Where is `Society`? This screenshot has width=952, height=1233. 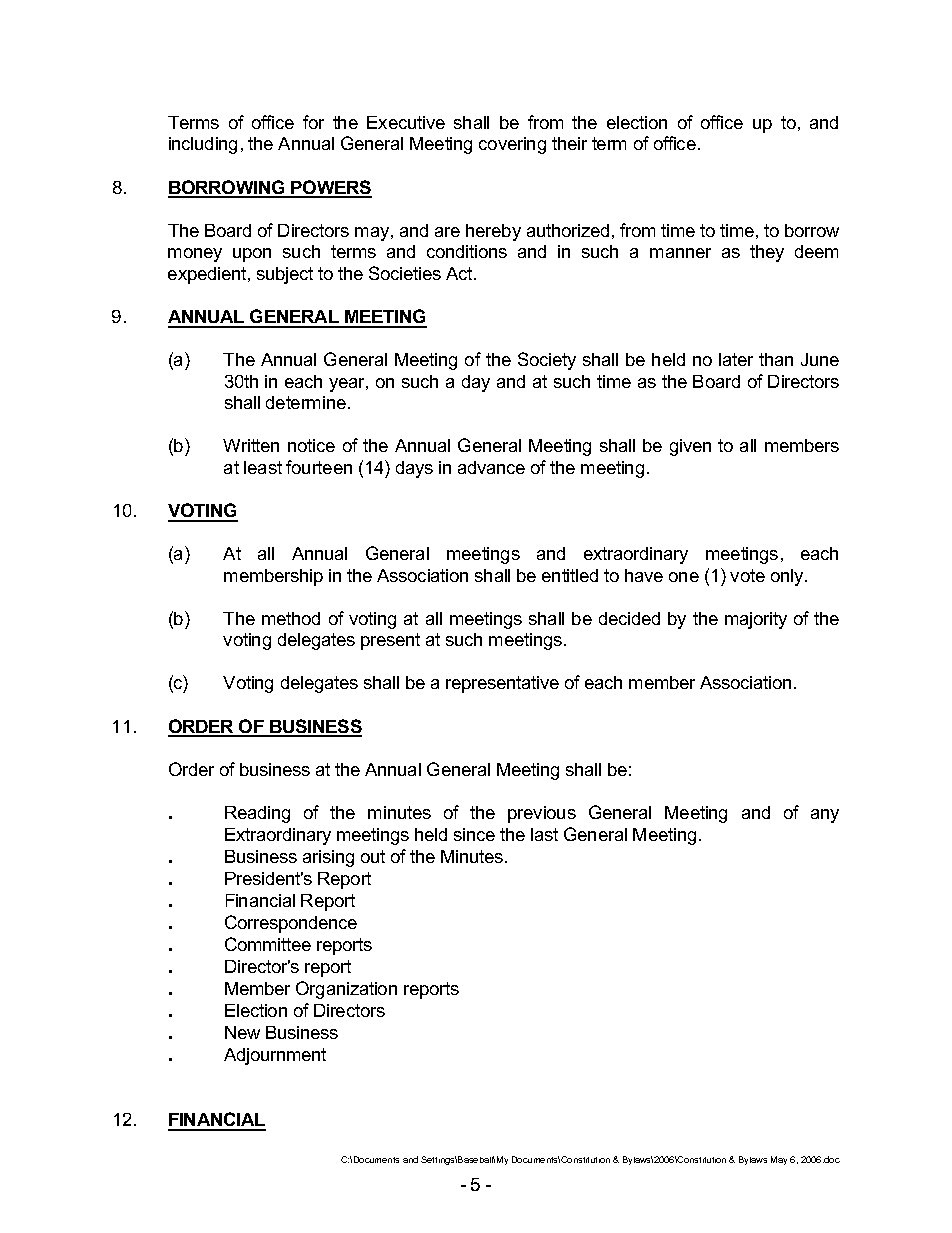
Society is located at coordinates (547, 361).
